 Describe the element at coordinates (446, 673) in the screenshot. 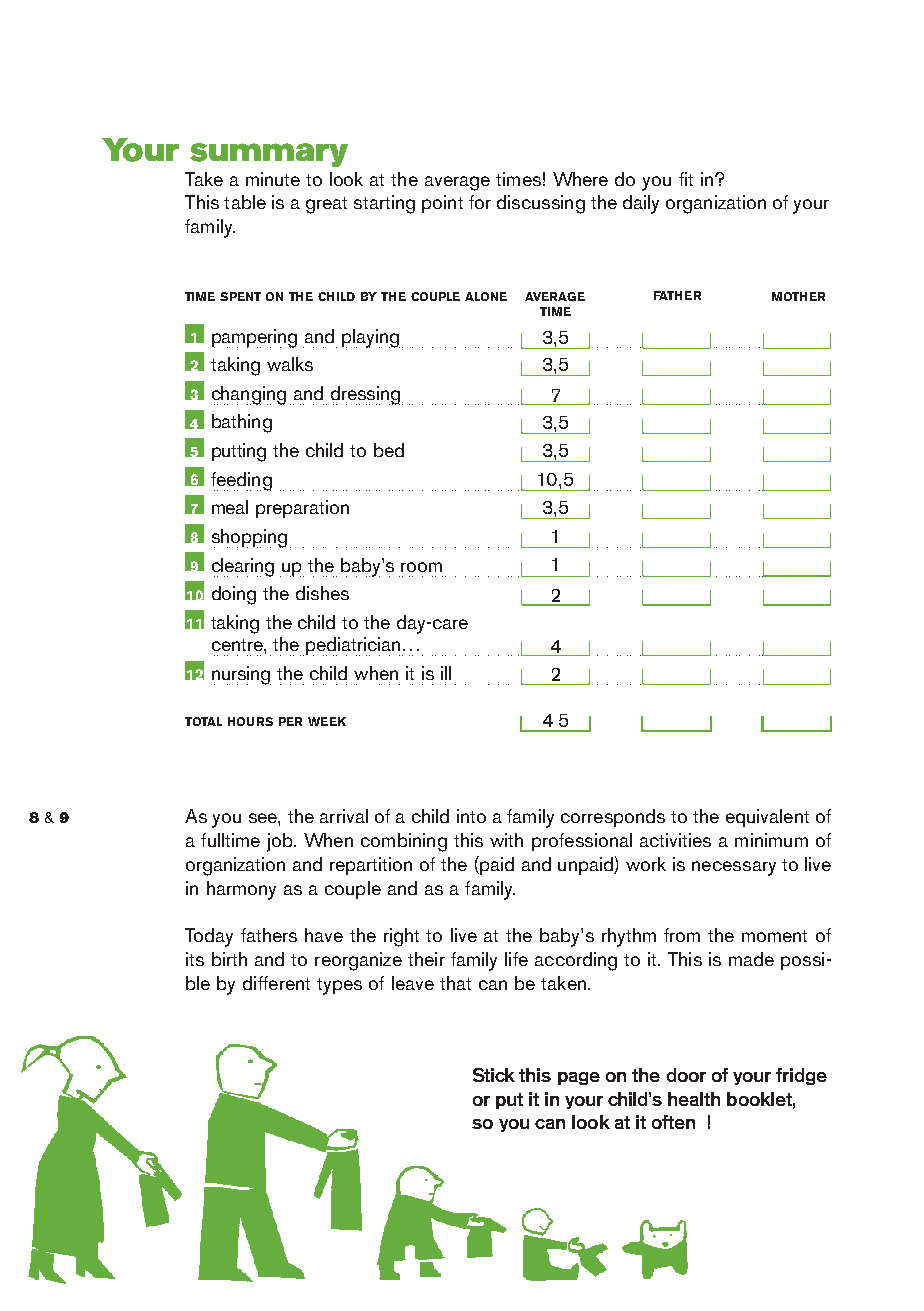

I see `ill` at that location.
